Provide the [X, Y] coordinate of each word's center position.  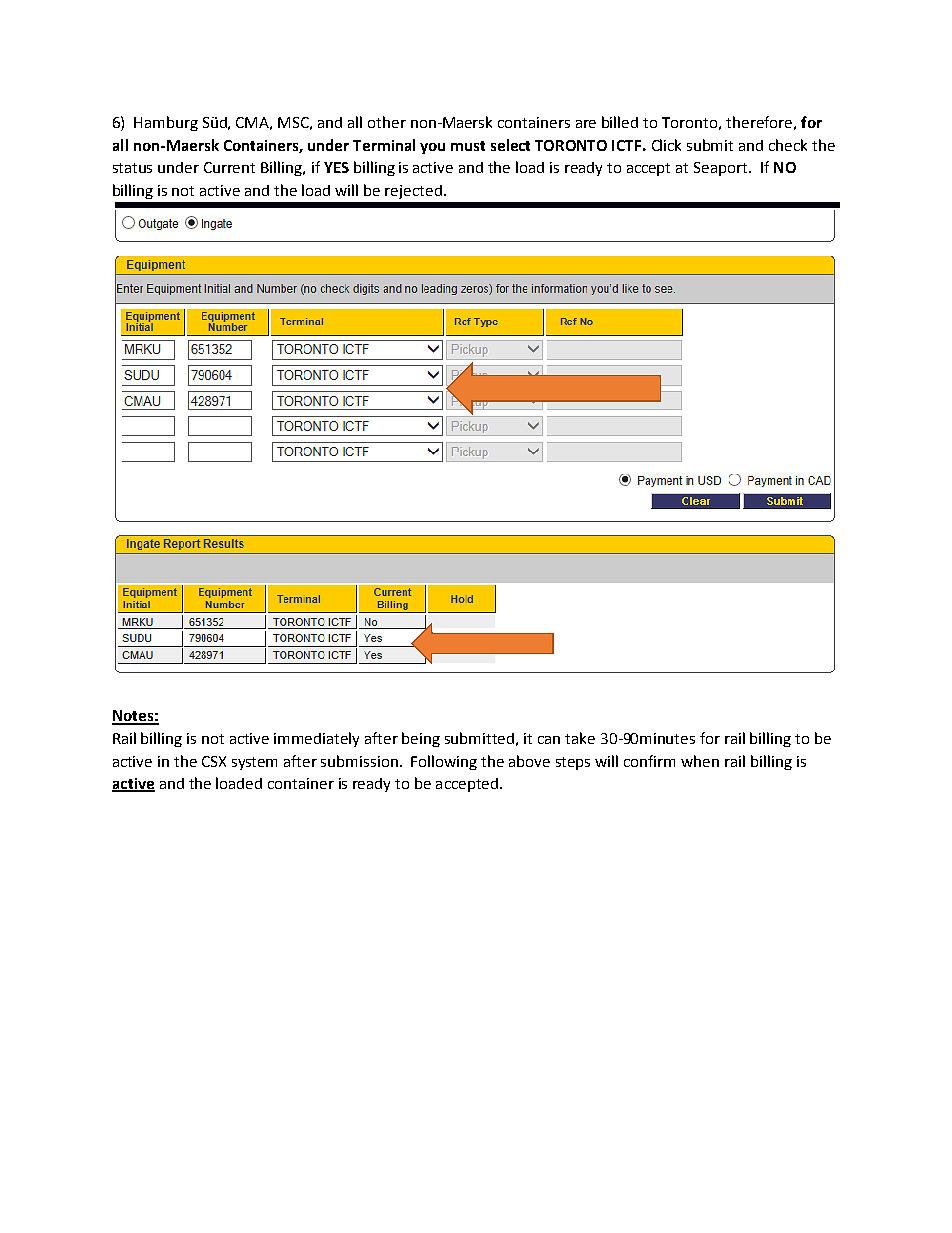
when [700, 761]
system [254, 763]
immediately [316, 739]
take [580, 738]
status [132, 168]
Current [229, 167]
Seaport [722, 169]
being [421, 739]
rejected [413, 192]
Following [444, 762]
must [468, 146]
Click [666, 145]
